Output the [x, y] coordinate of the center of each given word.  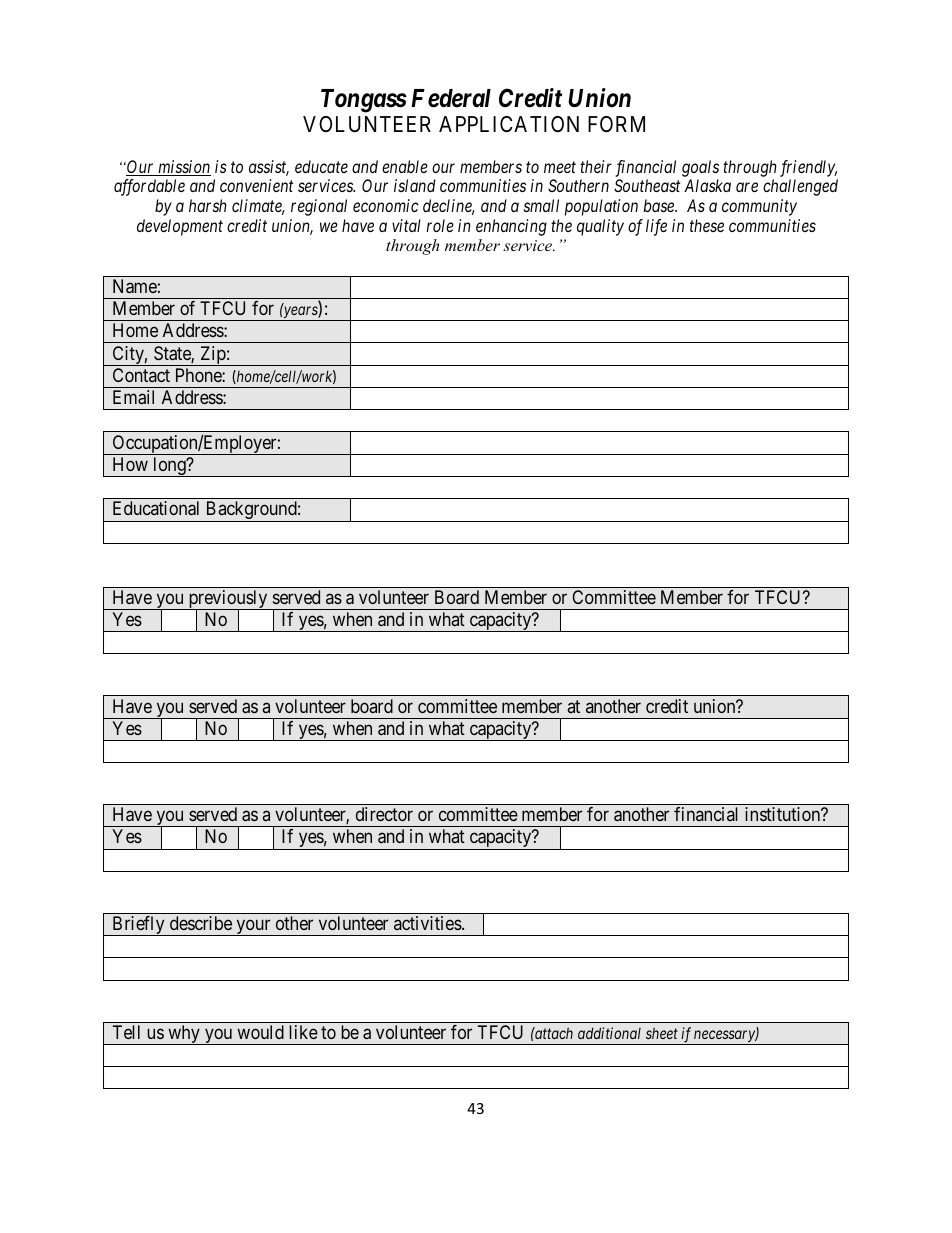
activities [428, 923]
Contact [141, 375]
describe [201, 923]
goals [700, 168]
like [303, 1032]
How [130, 464]
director [384, 814]
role [440, 225]
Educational [156, 508]
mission [183, 168]
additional [609, 1033]
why [184, 1035]
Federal [451, 98]
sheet [662, 1033]
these [707, 225]
